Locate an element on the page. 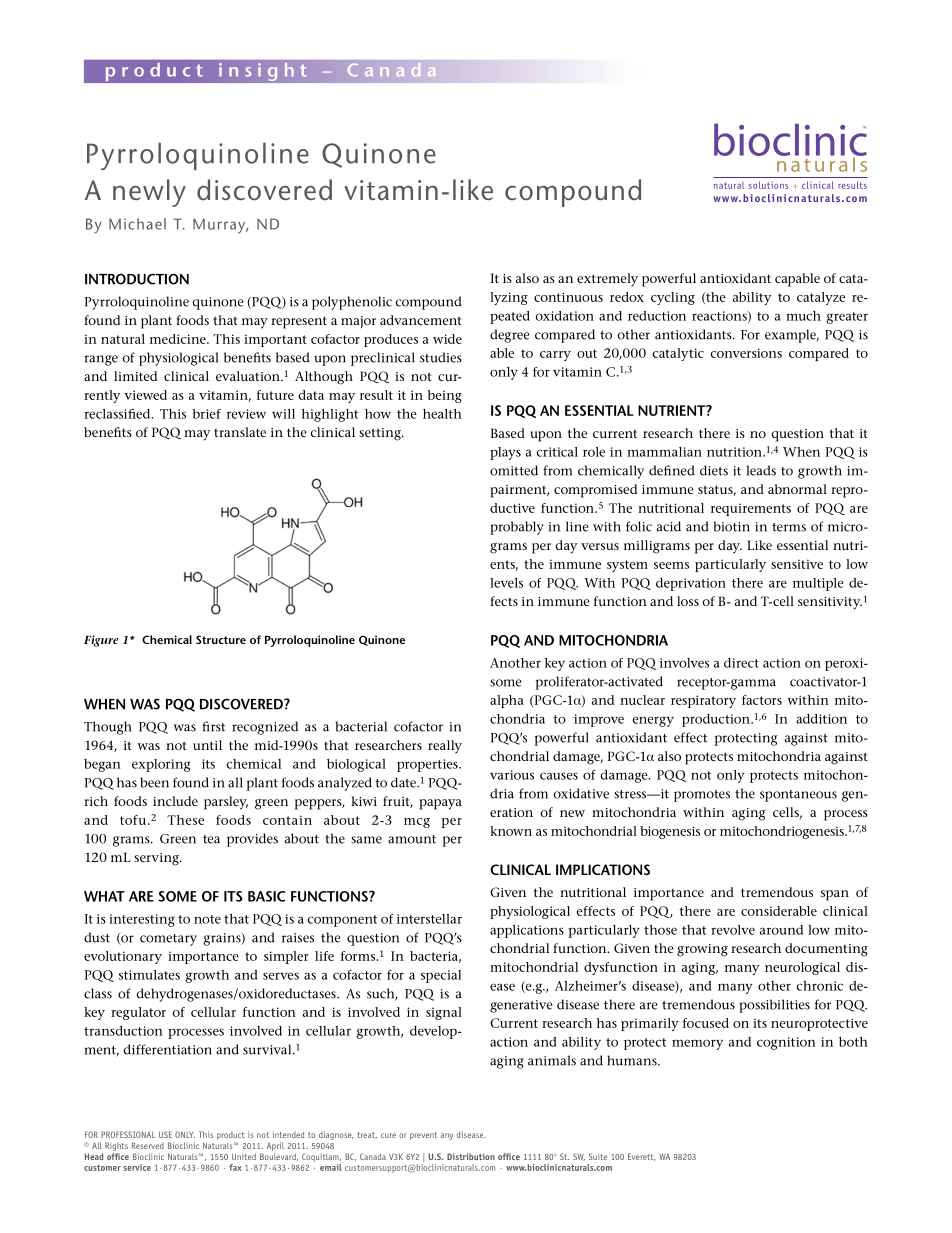  known is located at coordinates (511, 831).
